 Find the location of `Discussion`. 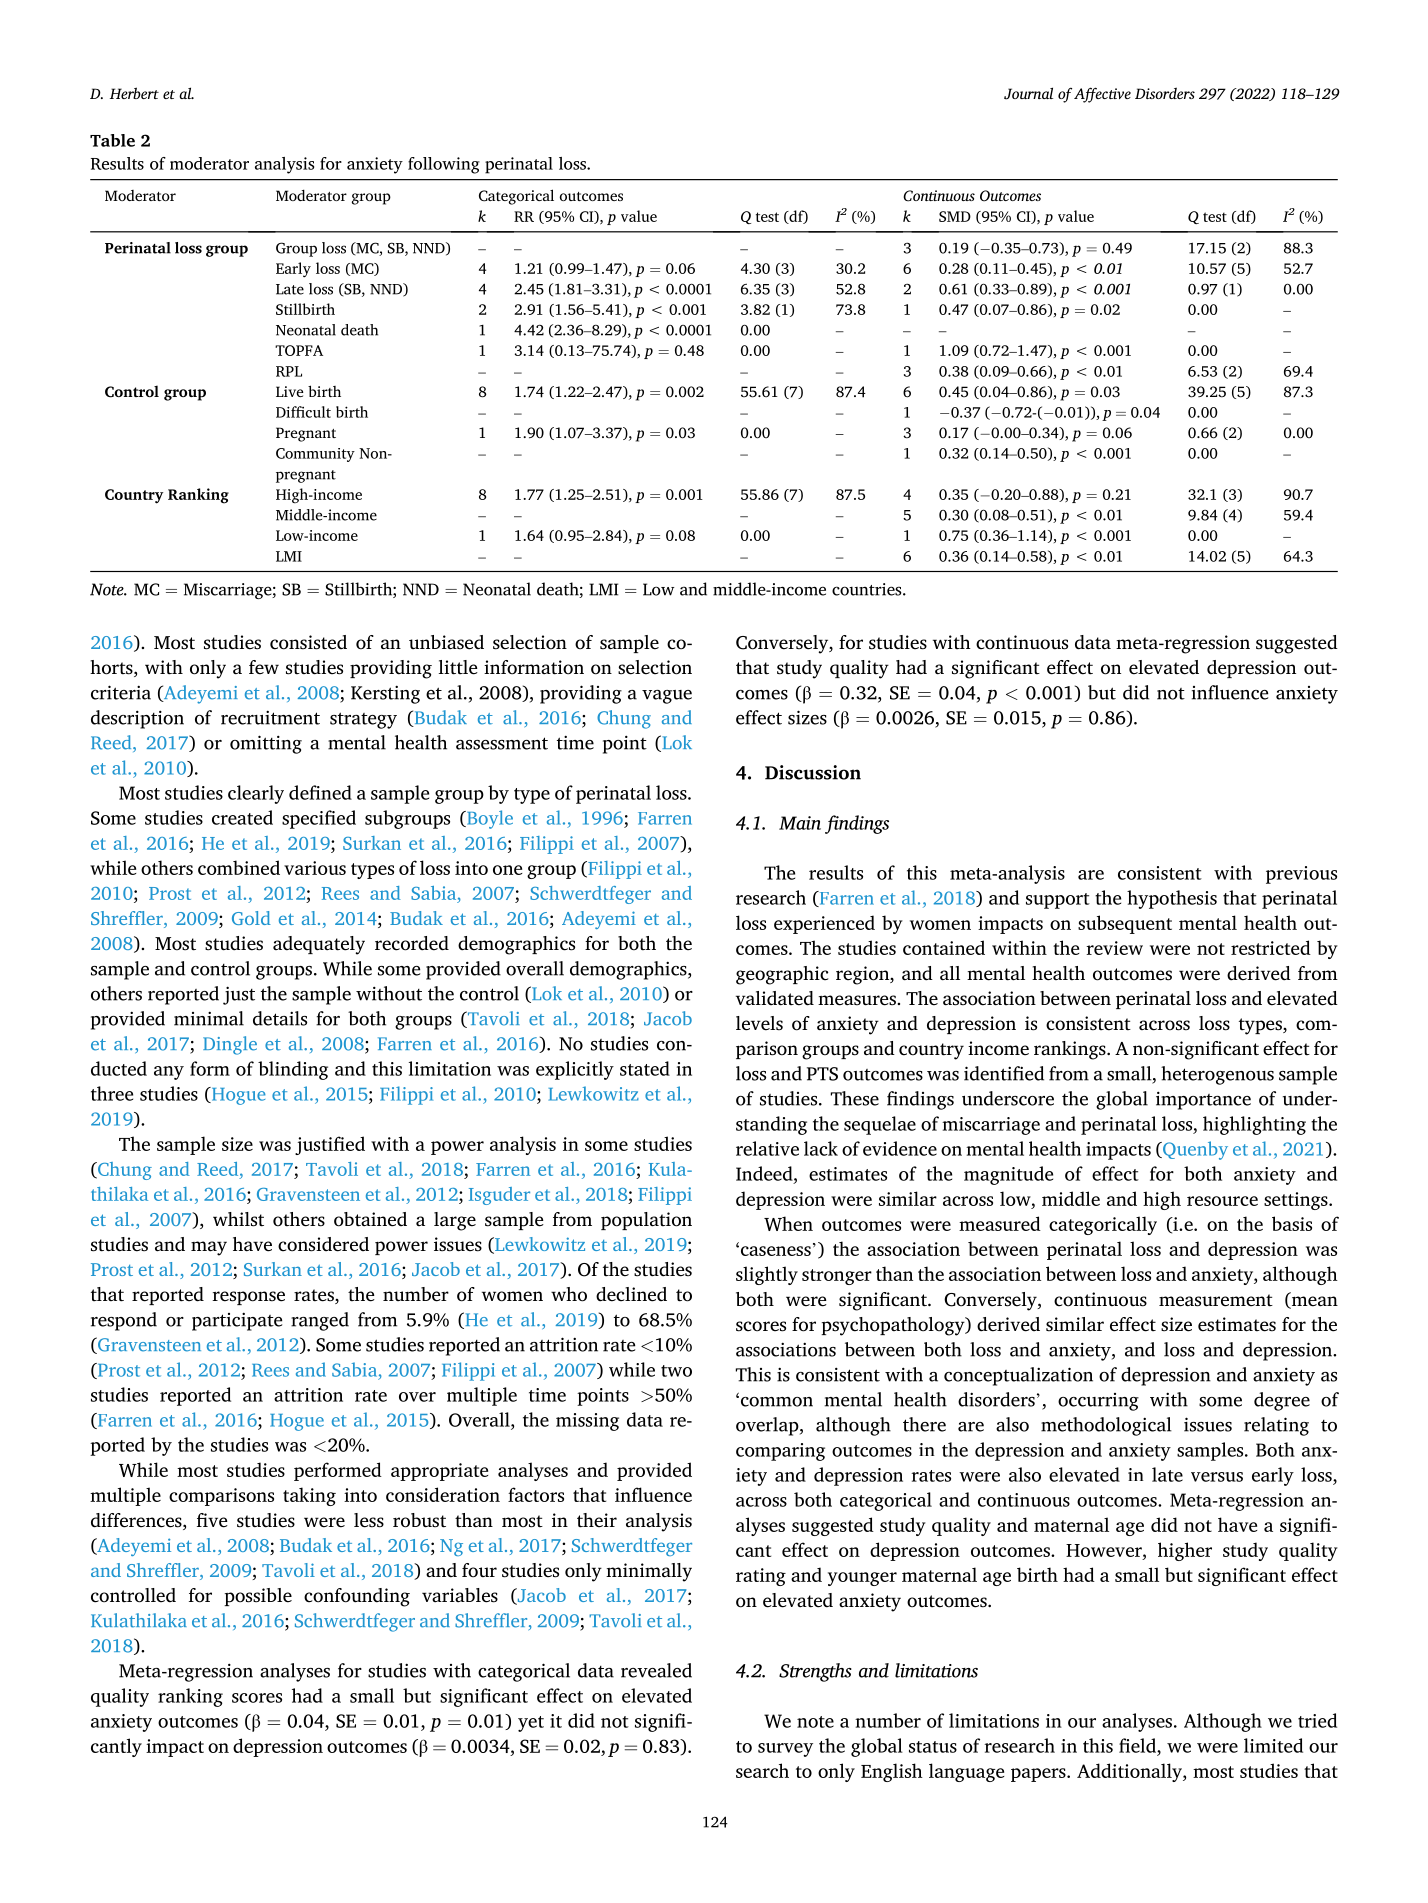

Discussion is located at coordinates (813, 772).
